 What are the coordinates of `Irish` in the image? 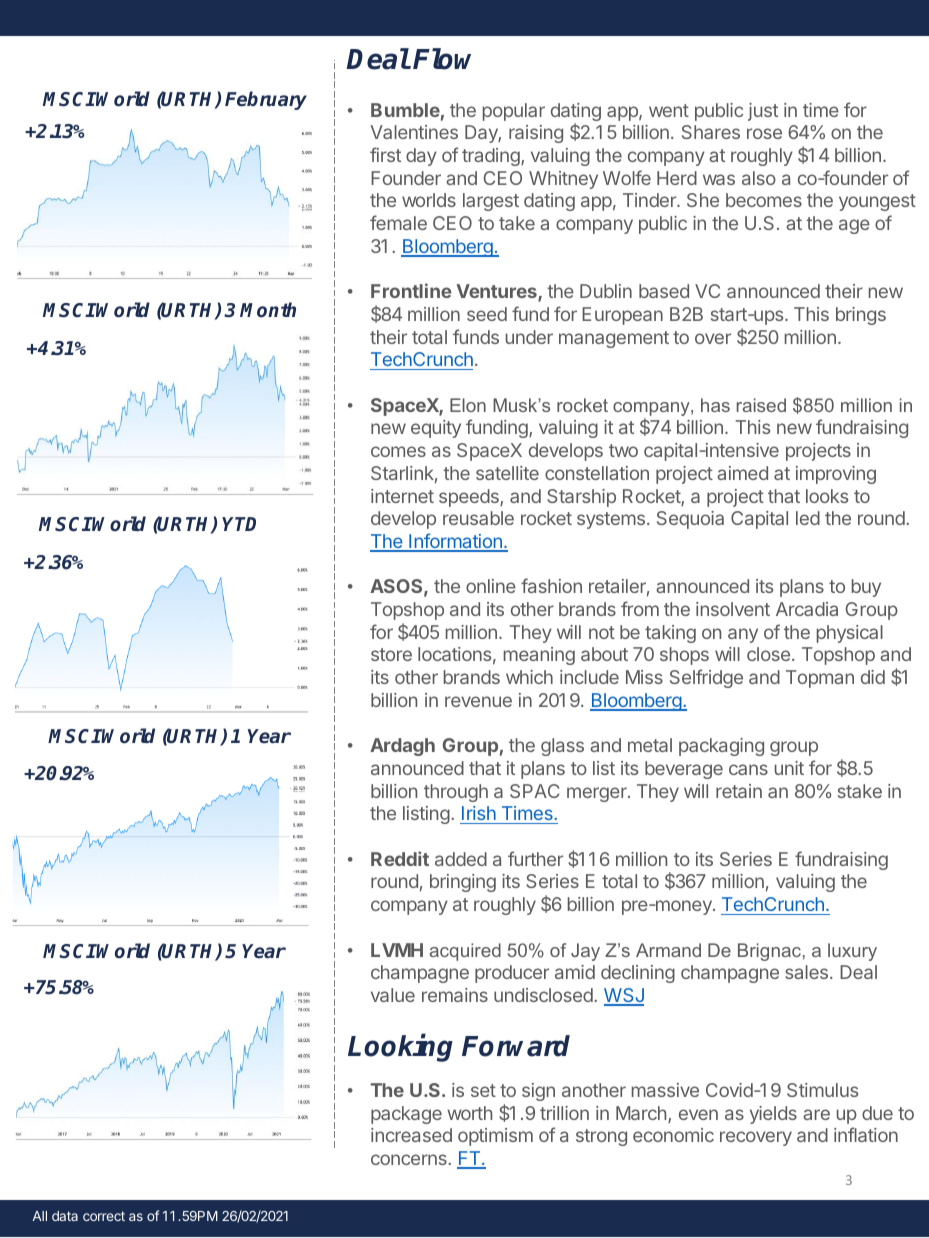 It's located at (479, 815).
